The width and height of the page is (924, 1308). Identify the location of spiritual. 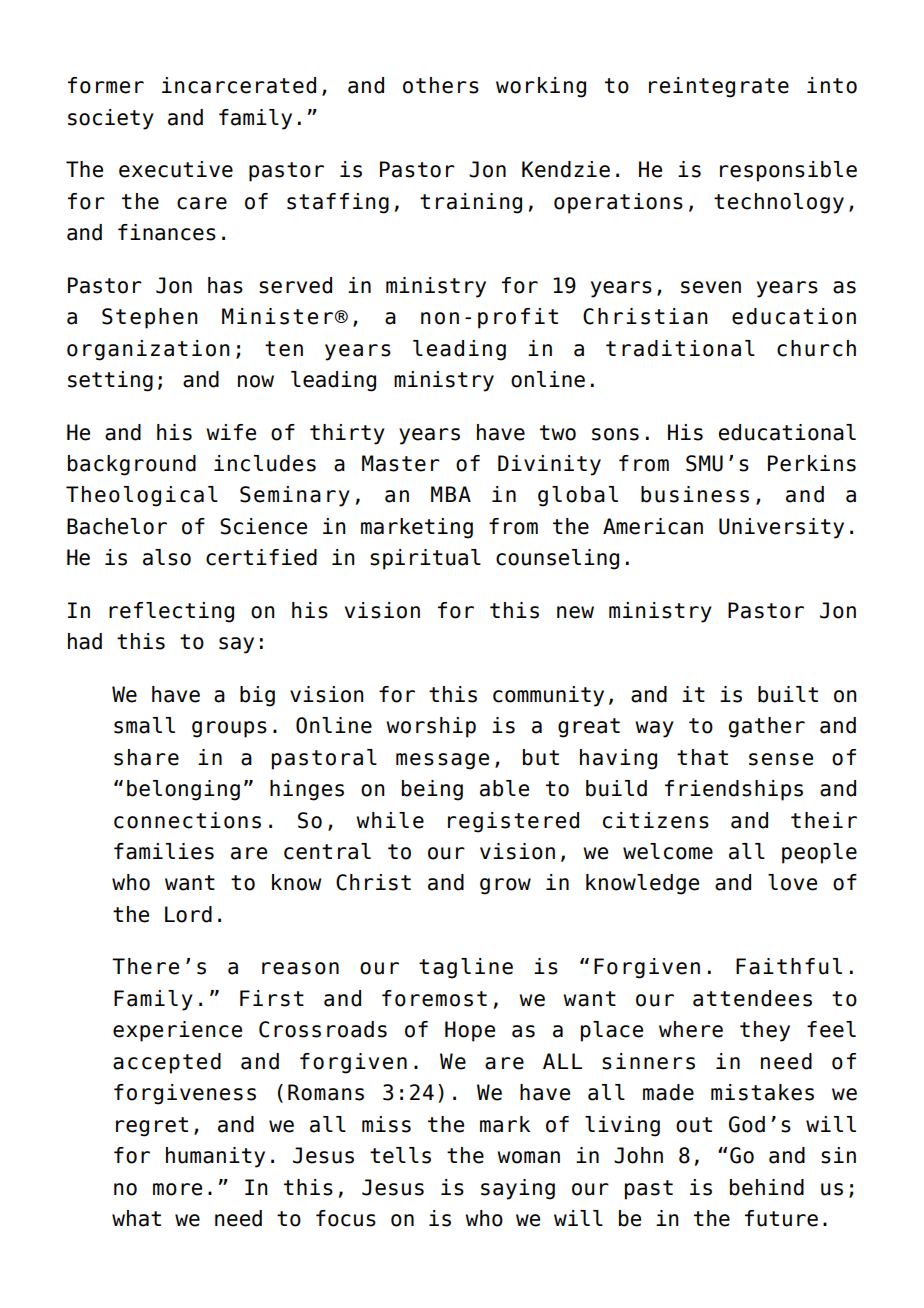
(425, 559).
